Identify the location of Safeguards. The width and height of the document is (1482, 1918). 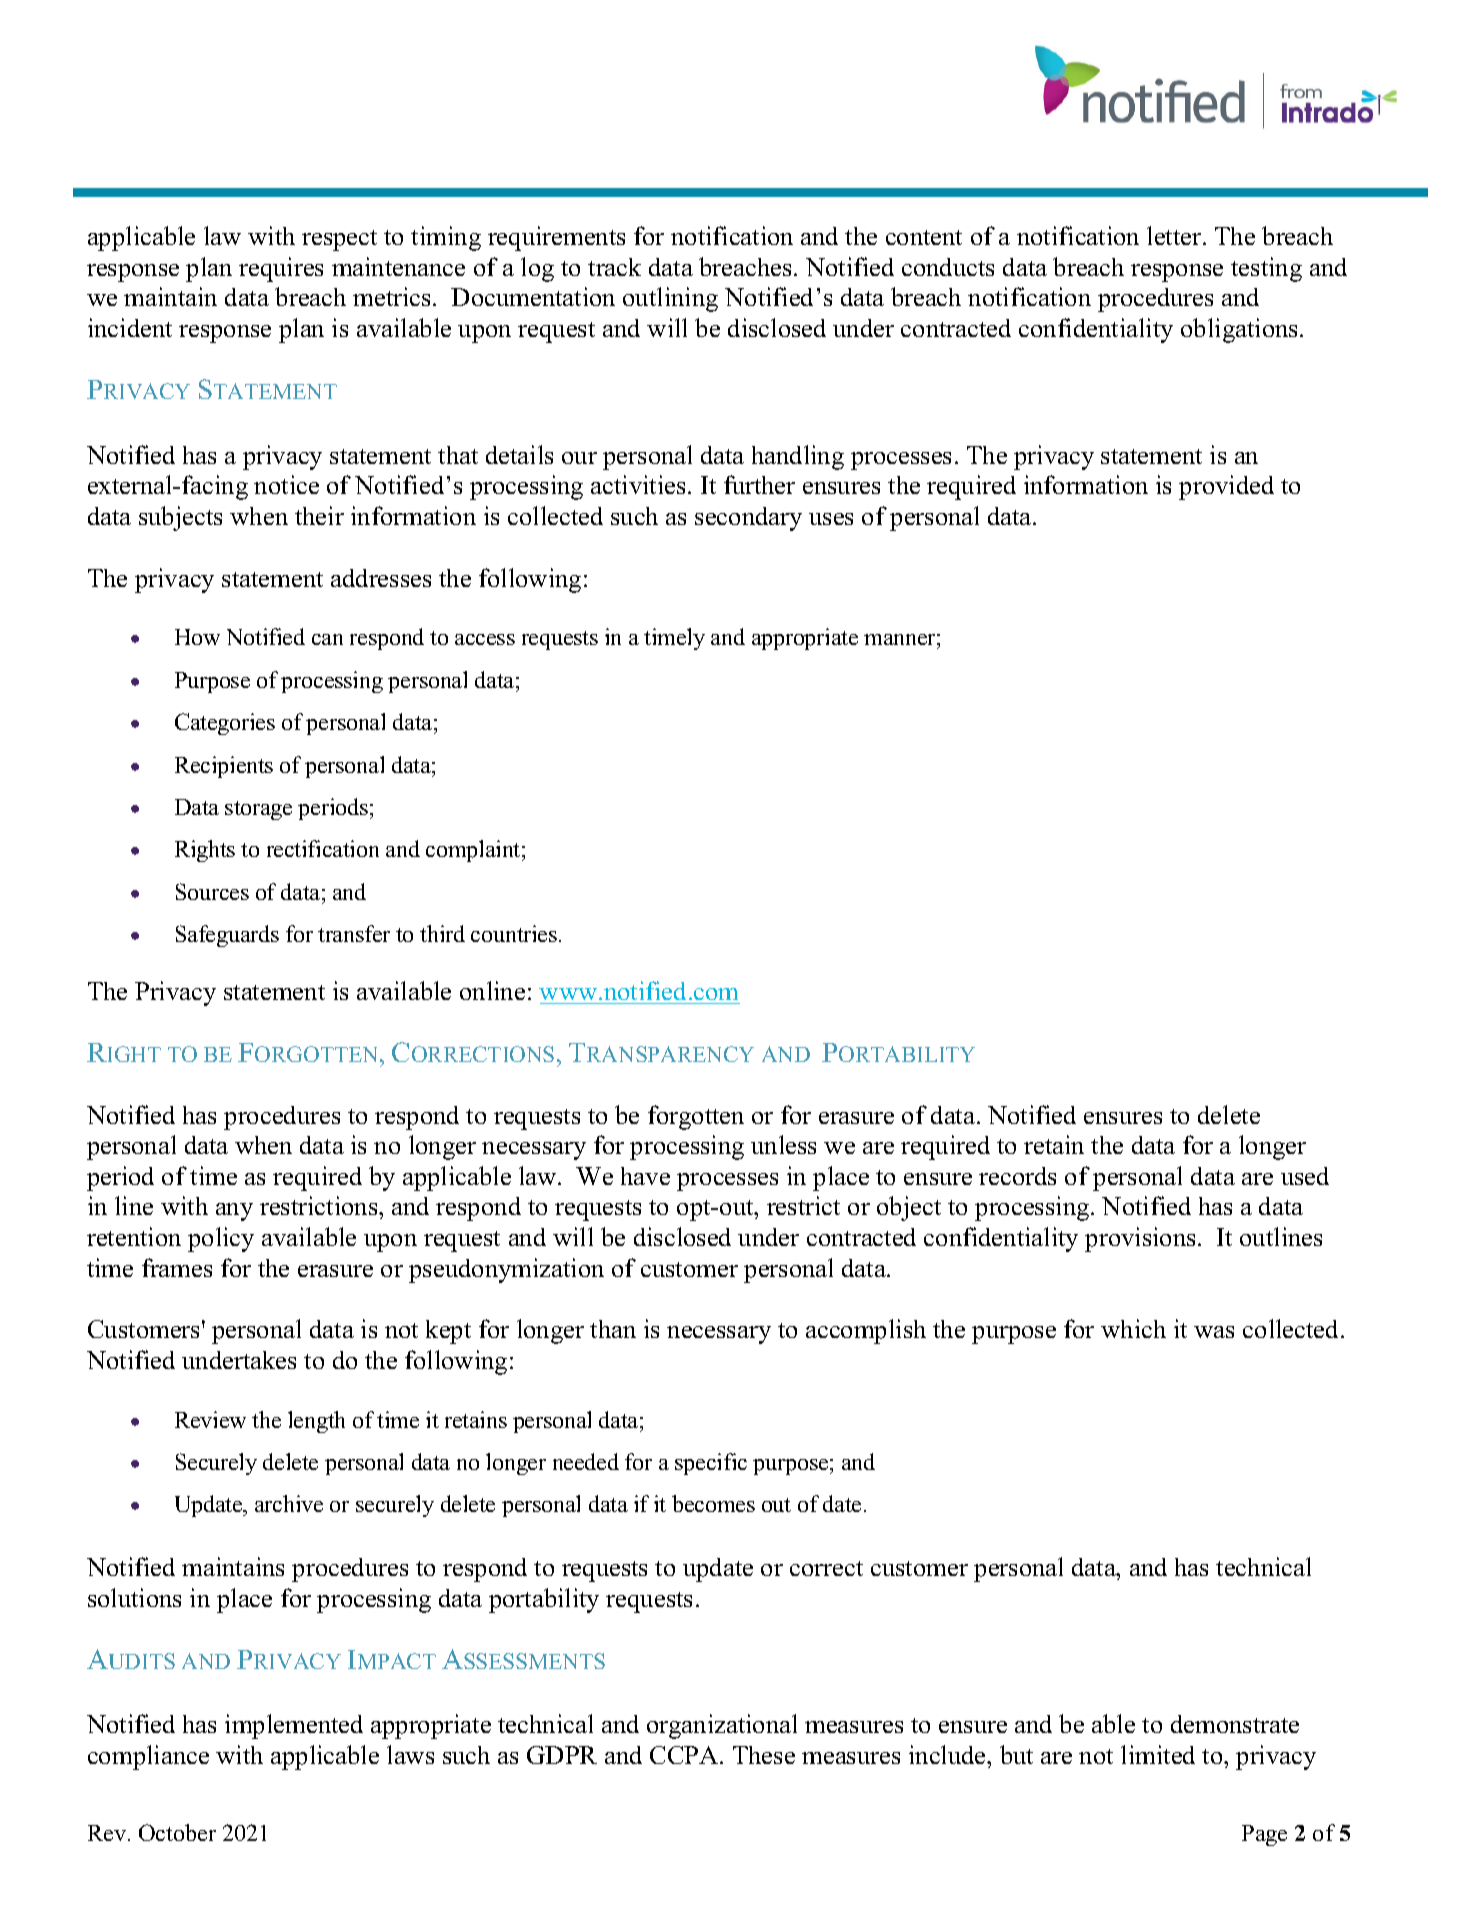
(227, 936).
